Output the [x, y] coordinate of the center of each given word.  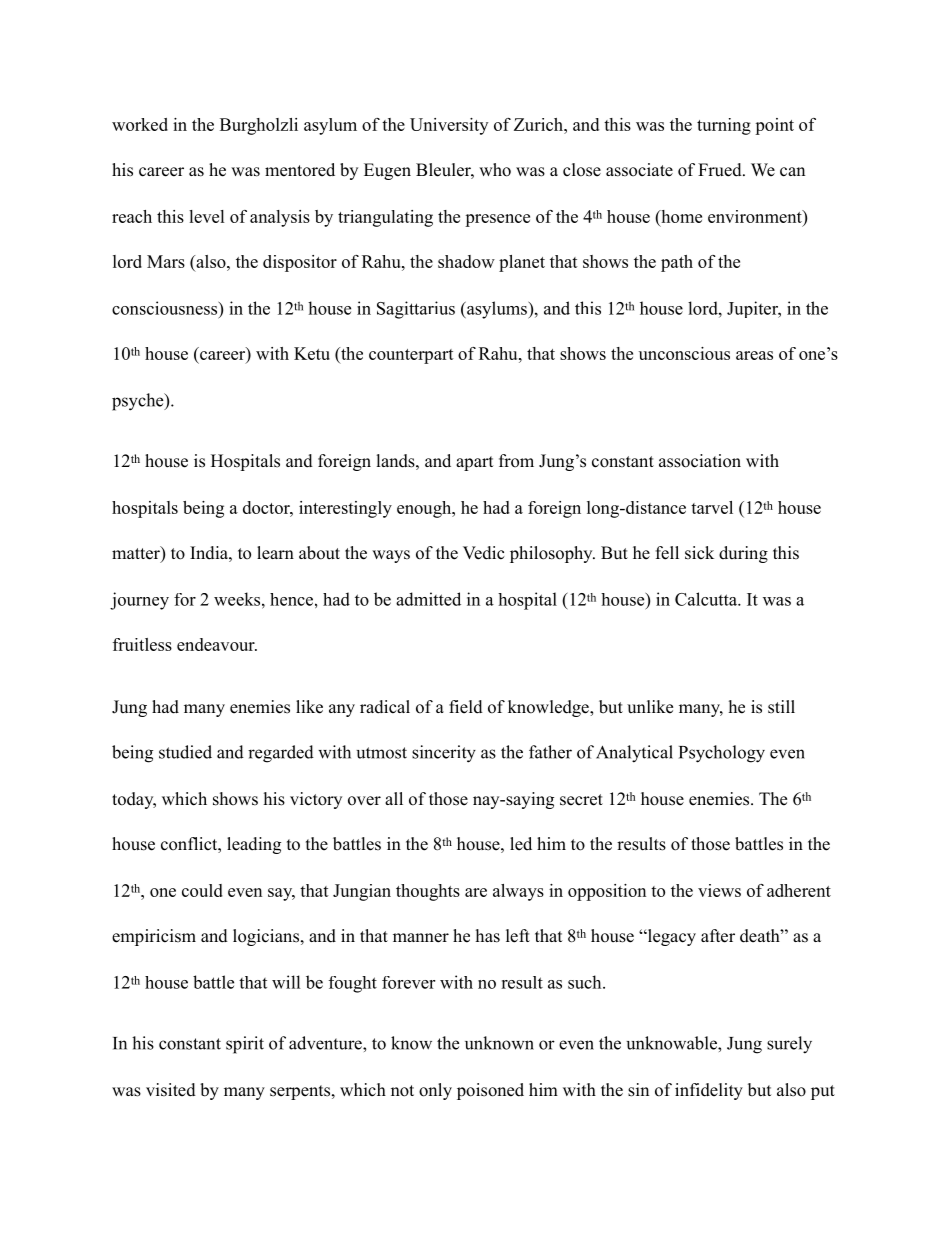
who [495, 170]
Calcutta [707, 599]
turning [724, 126]
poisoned [490, 1091]
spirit [245, 1045]
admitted [428, 599]
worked [140, 124]
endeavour [217, 644]
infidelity [709, 1091]
